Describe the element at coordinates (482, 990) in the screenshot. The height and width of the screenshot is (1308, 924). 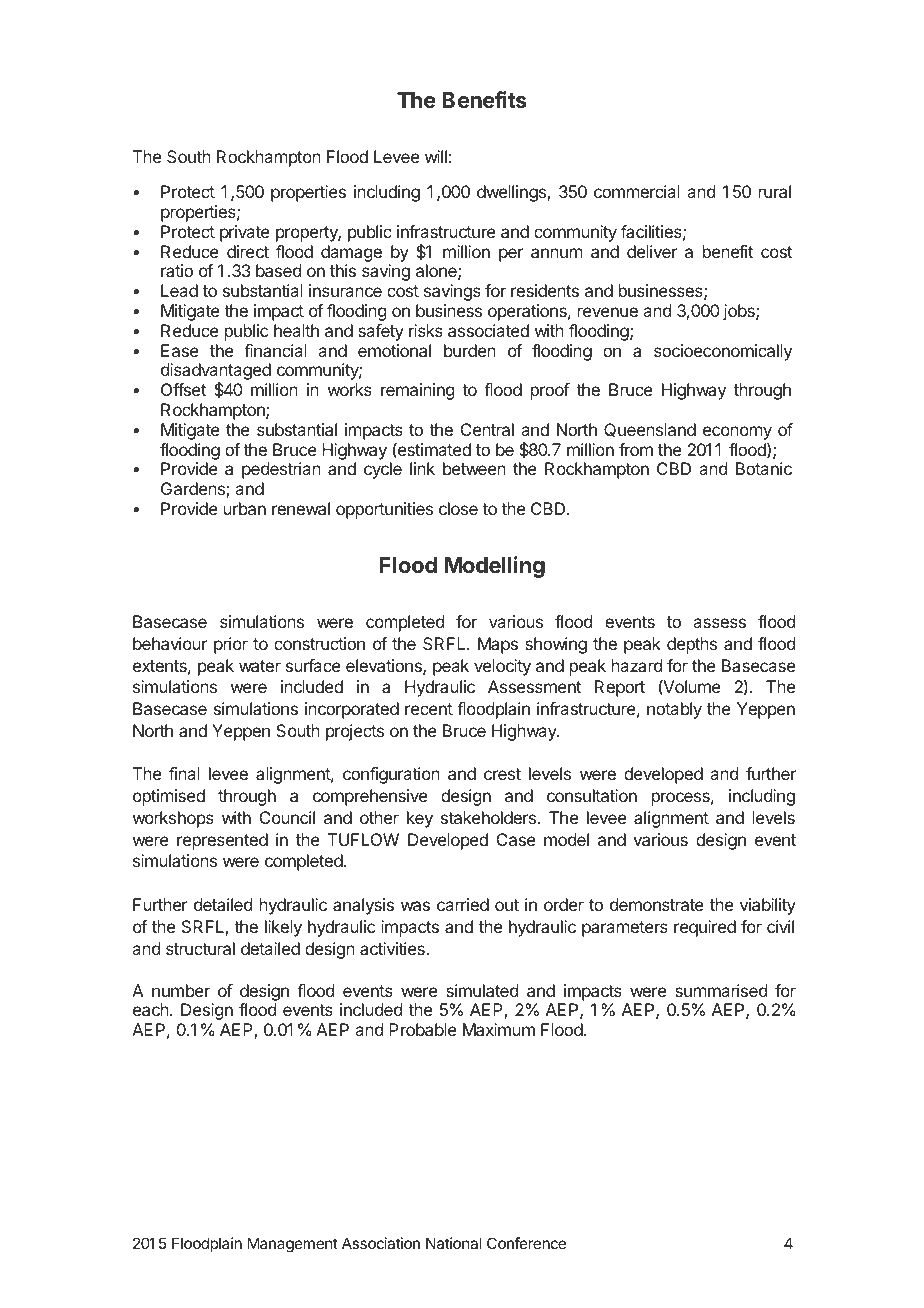
I see `simulated` at that location.
